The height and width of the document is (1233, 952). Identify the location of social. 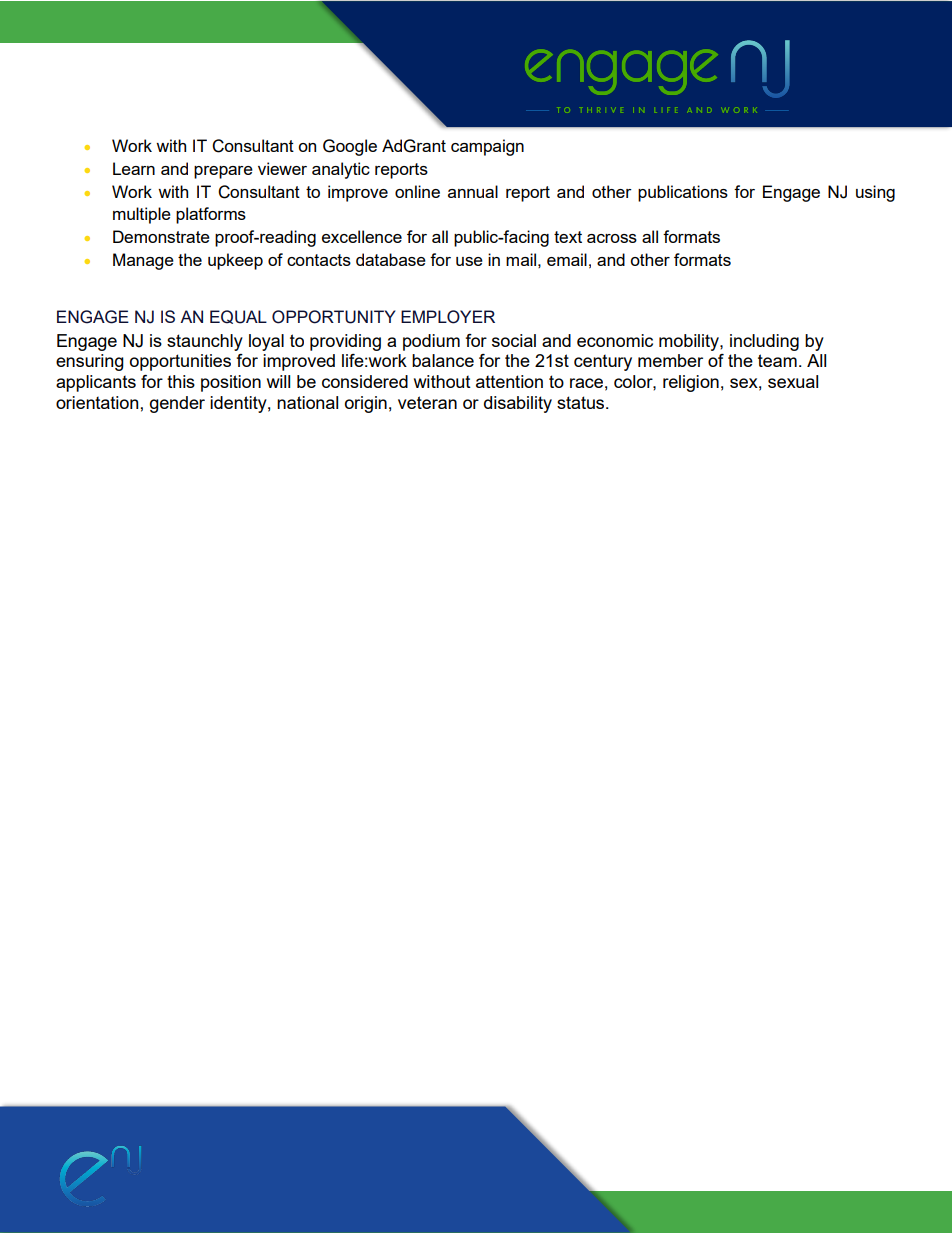
(514, 340).
